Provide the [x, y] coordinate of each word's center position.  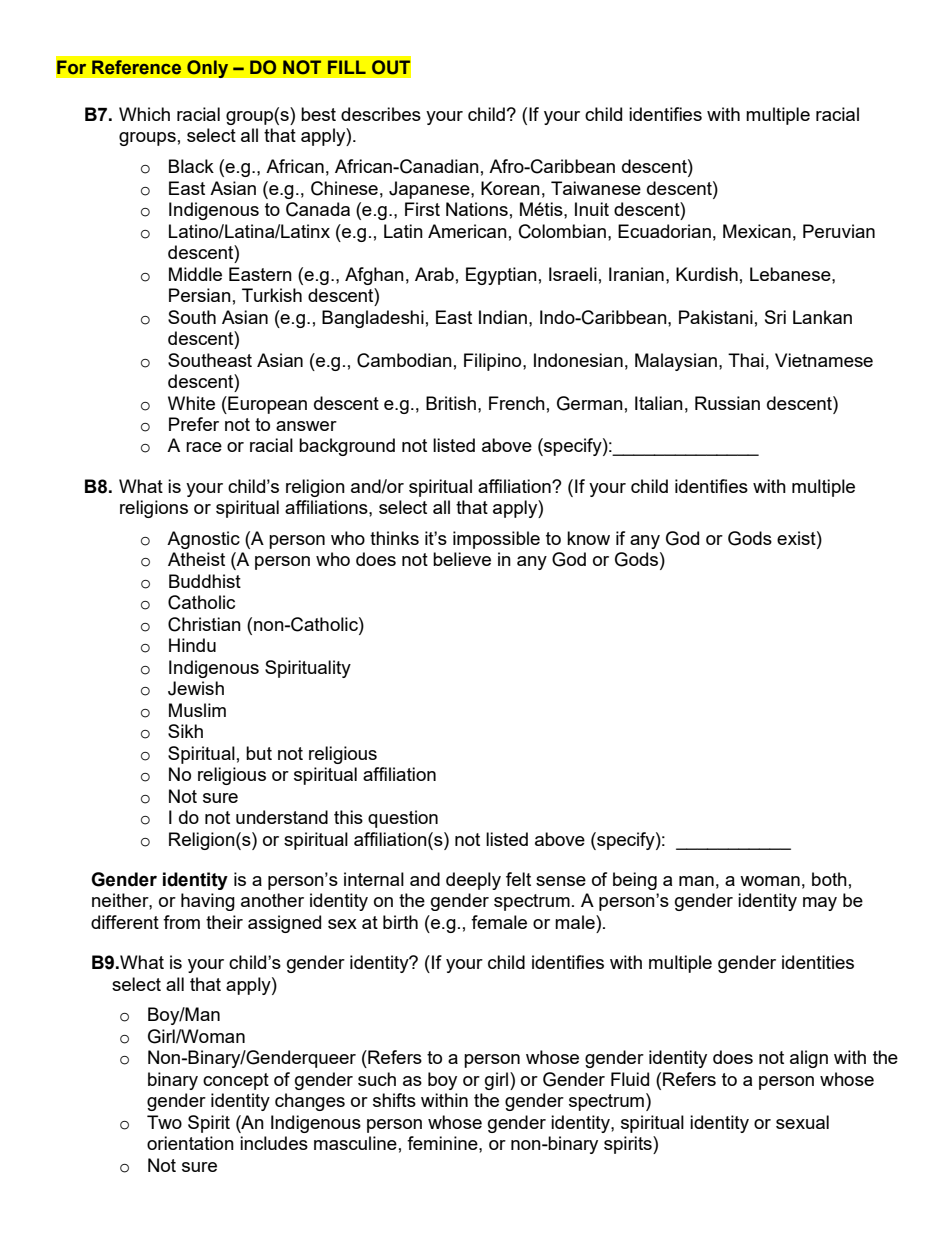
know [588, 538]
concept [236, 1081]
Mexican [757, 231]
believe [462, 559]
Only [208, 69]
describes [381, 114]
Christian [204, 624]
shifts [394, 1100]
